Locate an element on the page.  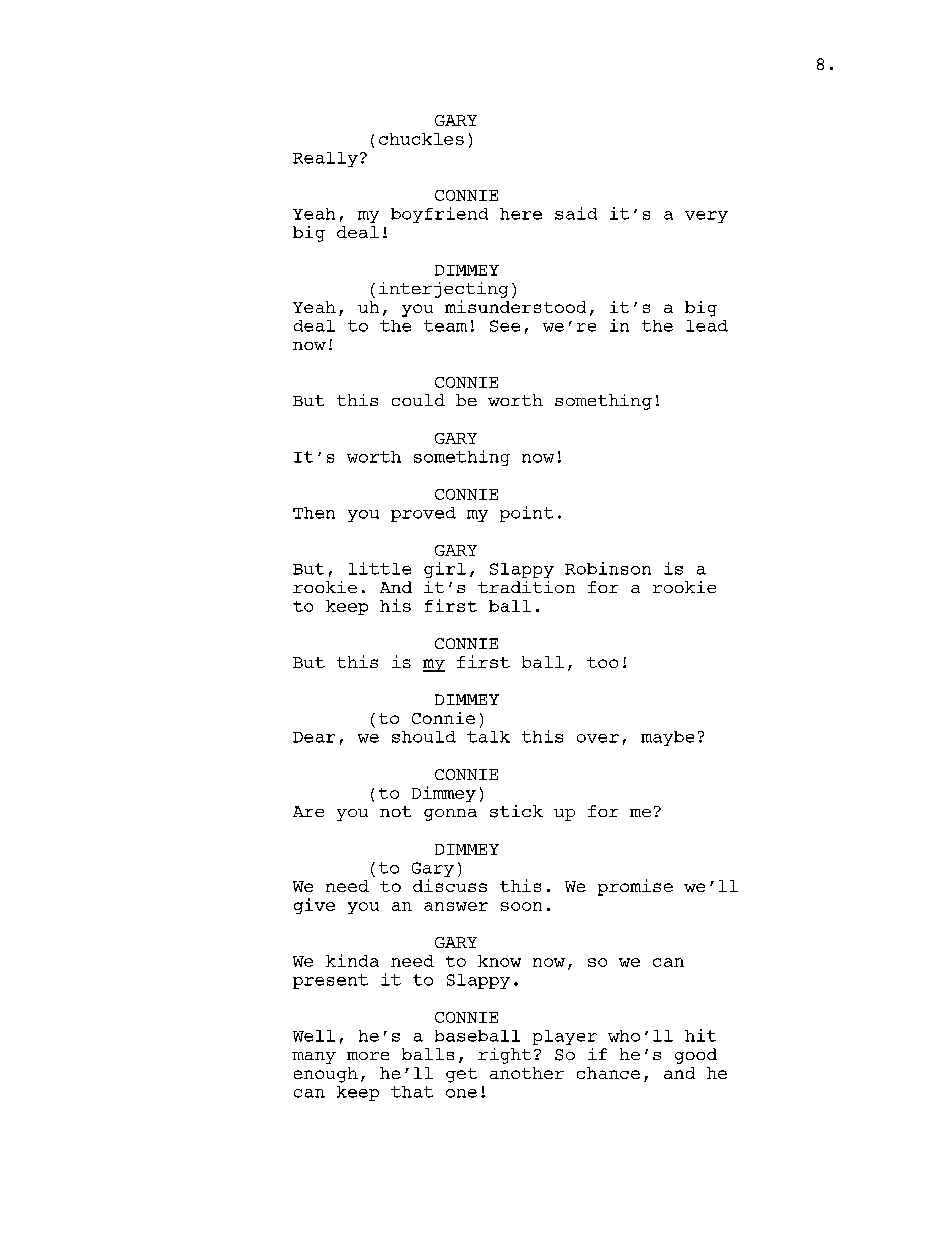
tradition is located at coordinates (526, 587).
